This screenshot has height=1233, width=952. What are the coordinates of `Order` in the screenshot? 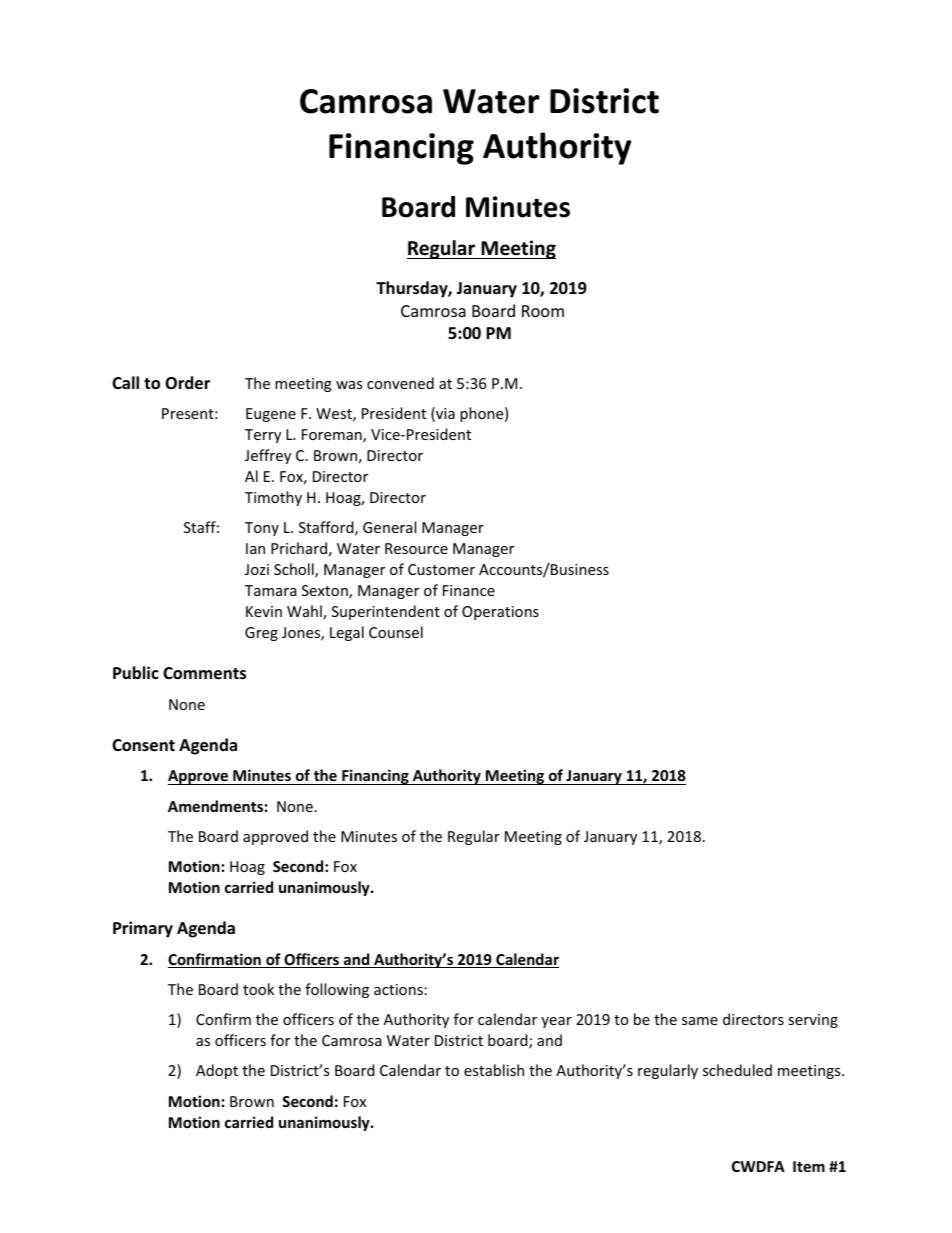 It's located at (187, 383).
